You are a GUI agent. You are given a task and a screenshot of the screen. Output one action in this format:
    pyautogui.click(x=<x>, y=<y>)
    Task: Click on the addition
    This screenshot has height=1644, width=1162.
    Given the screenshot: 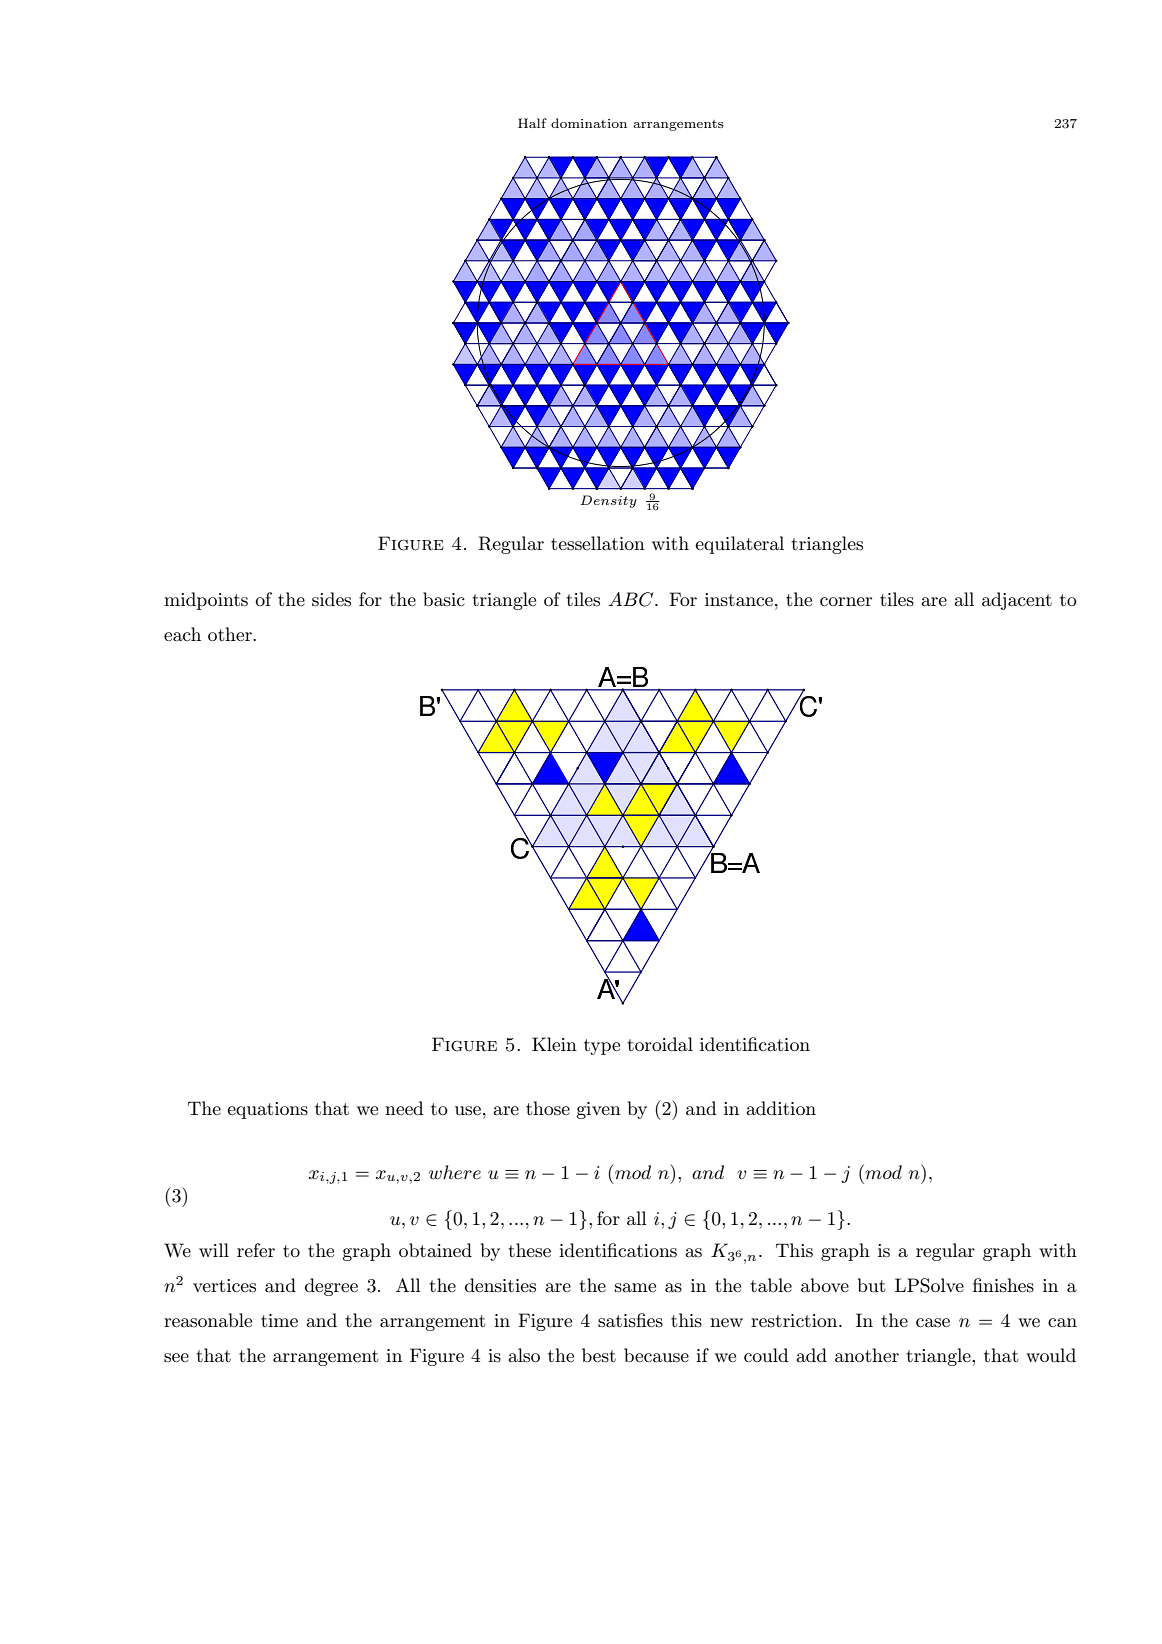 What is the action you would take?
    pyautogui.click(x=781, y=1108)
